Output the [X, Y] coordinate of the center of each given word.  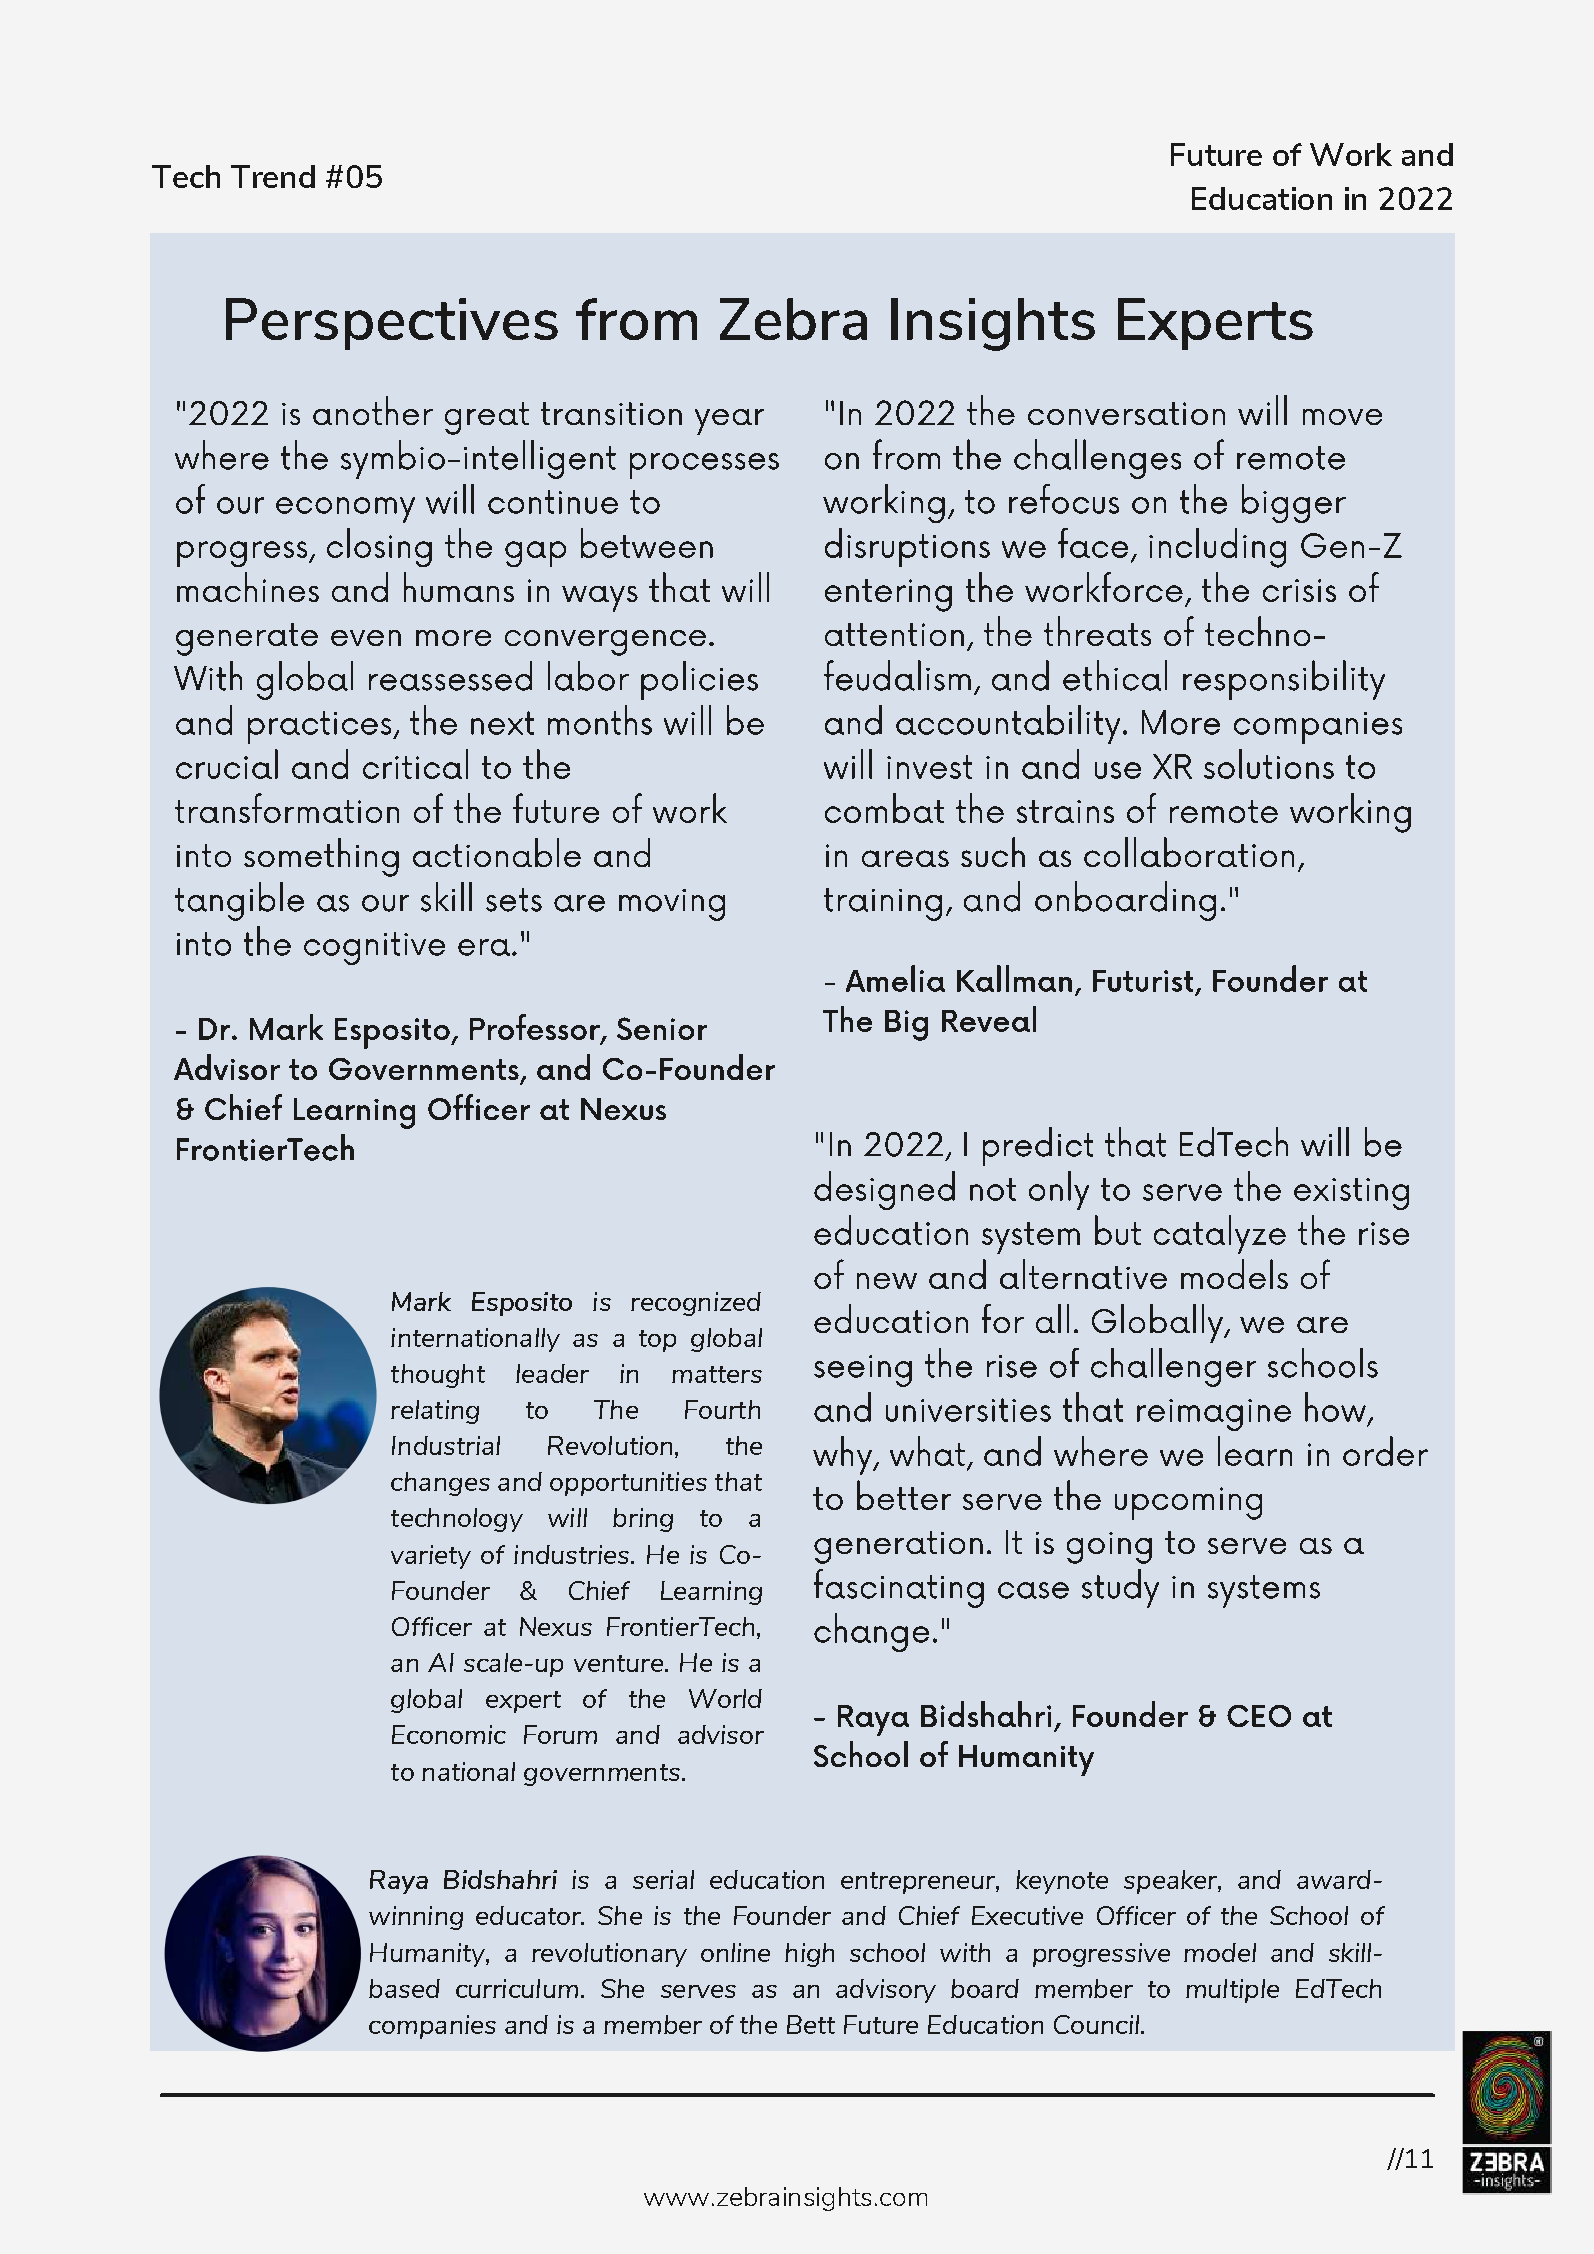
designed [884, 1190]
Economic [449, 1734]
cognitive [374, 948]
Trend [273, 176]
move [1342, 417]
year [729, 422]
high [809, 1955]
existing [1351, 1194]
